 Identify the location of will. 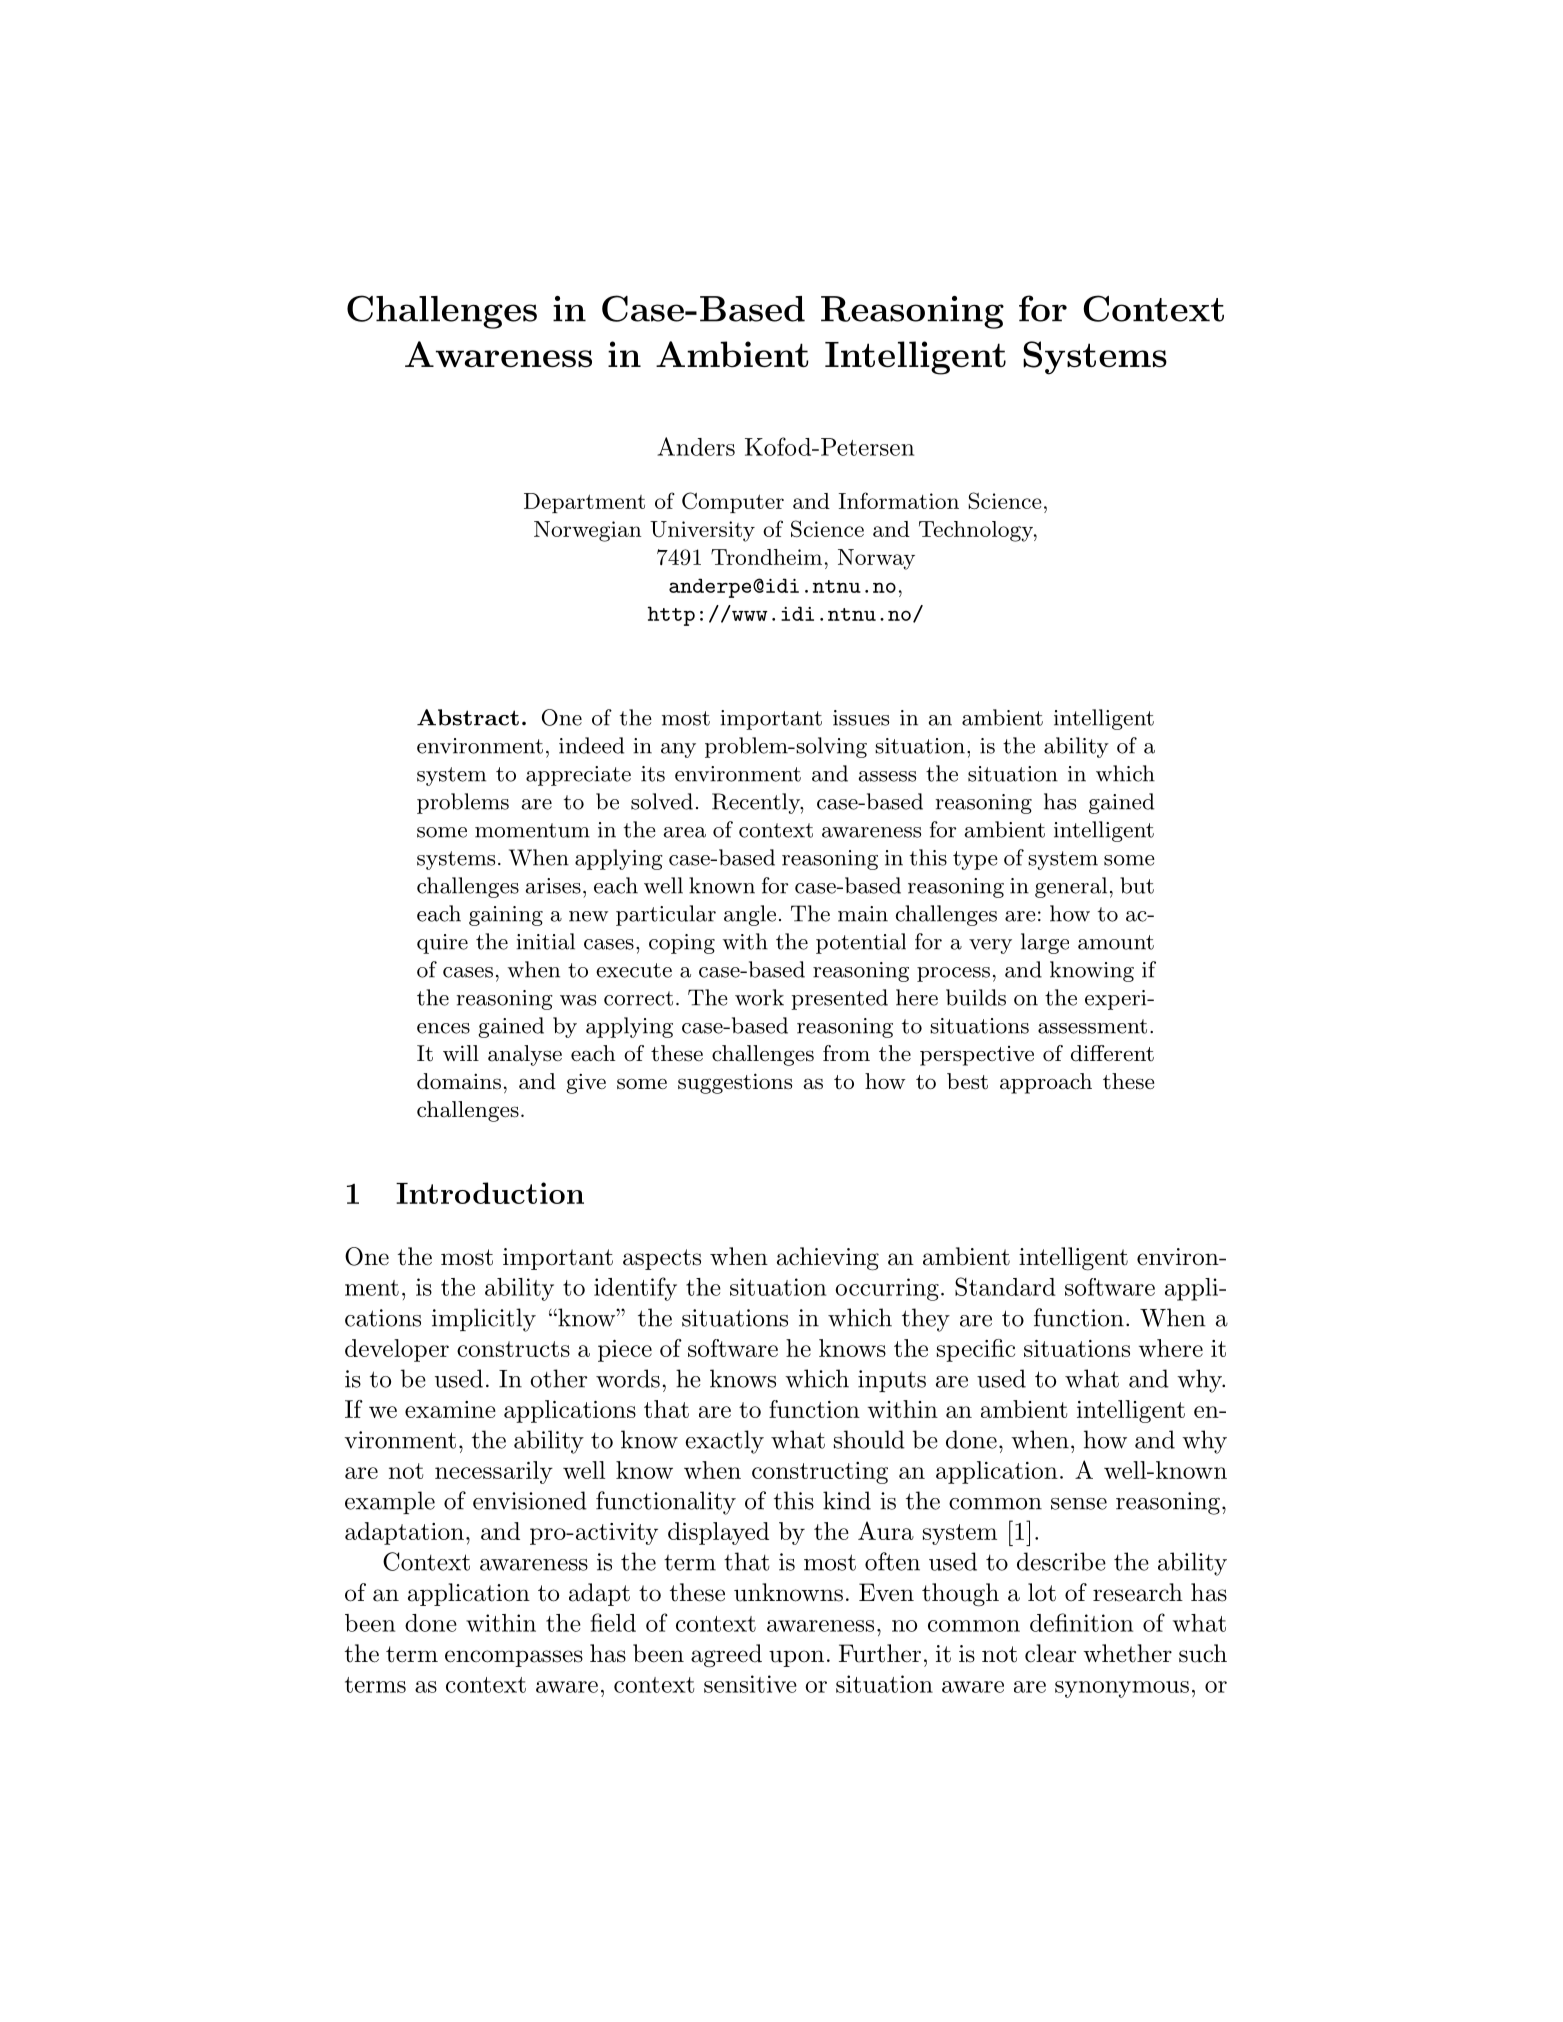
(461, 1053).
